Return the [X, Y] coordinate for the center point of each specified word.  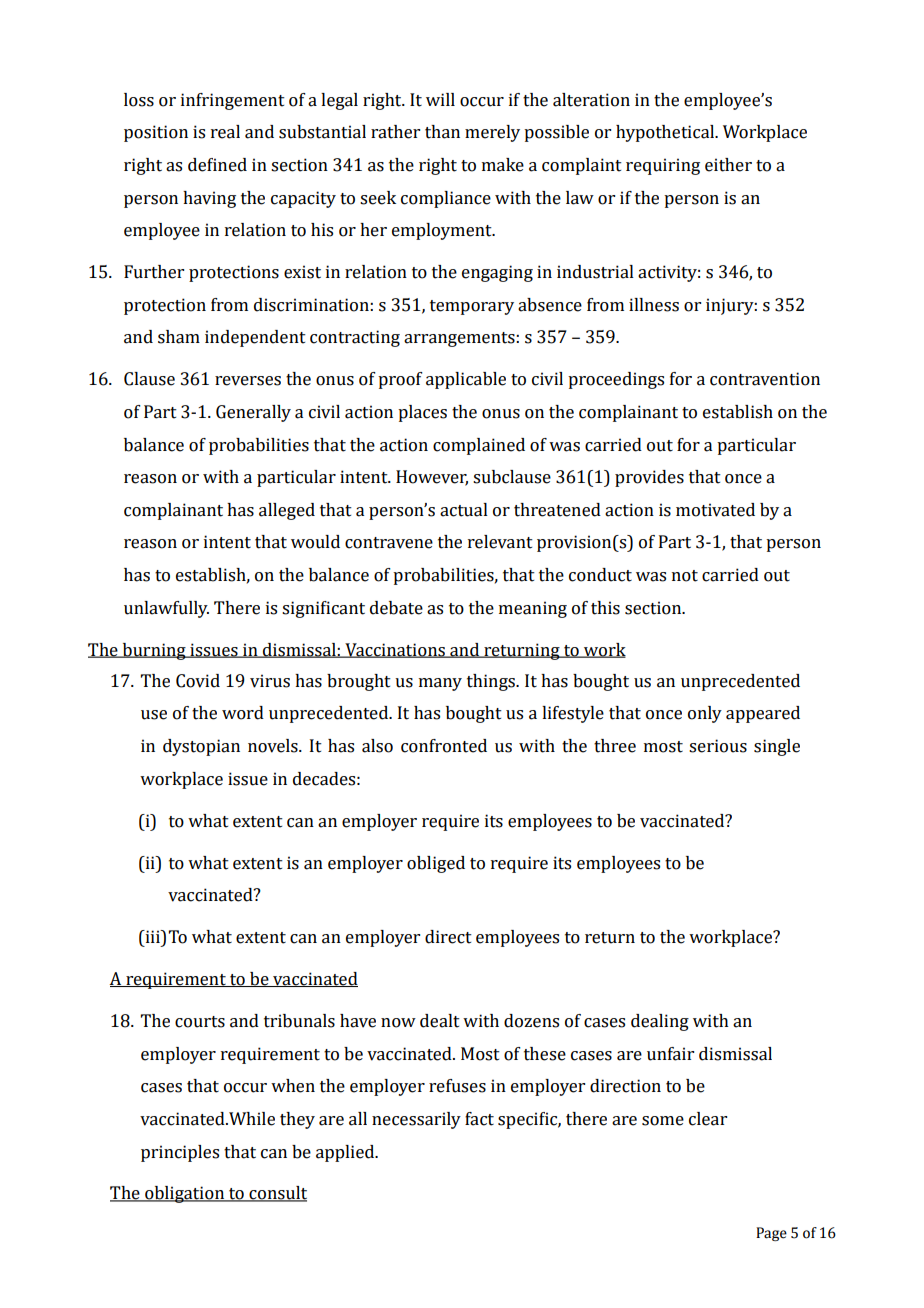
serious [718, 746]
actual [464, 510]
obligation [185, 1194]
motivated [715, 510]
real [225, 132]
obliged [436, 864]
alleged [287, 511]
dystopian [201, 747]
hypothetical [666, 133]
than [442, 132]
